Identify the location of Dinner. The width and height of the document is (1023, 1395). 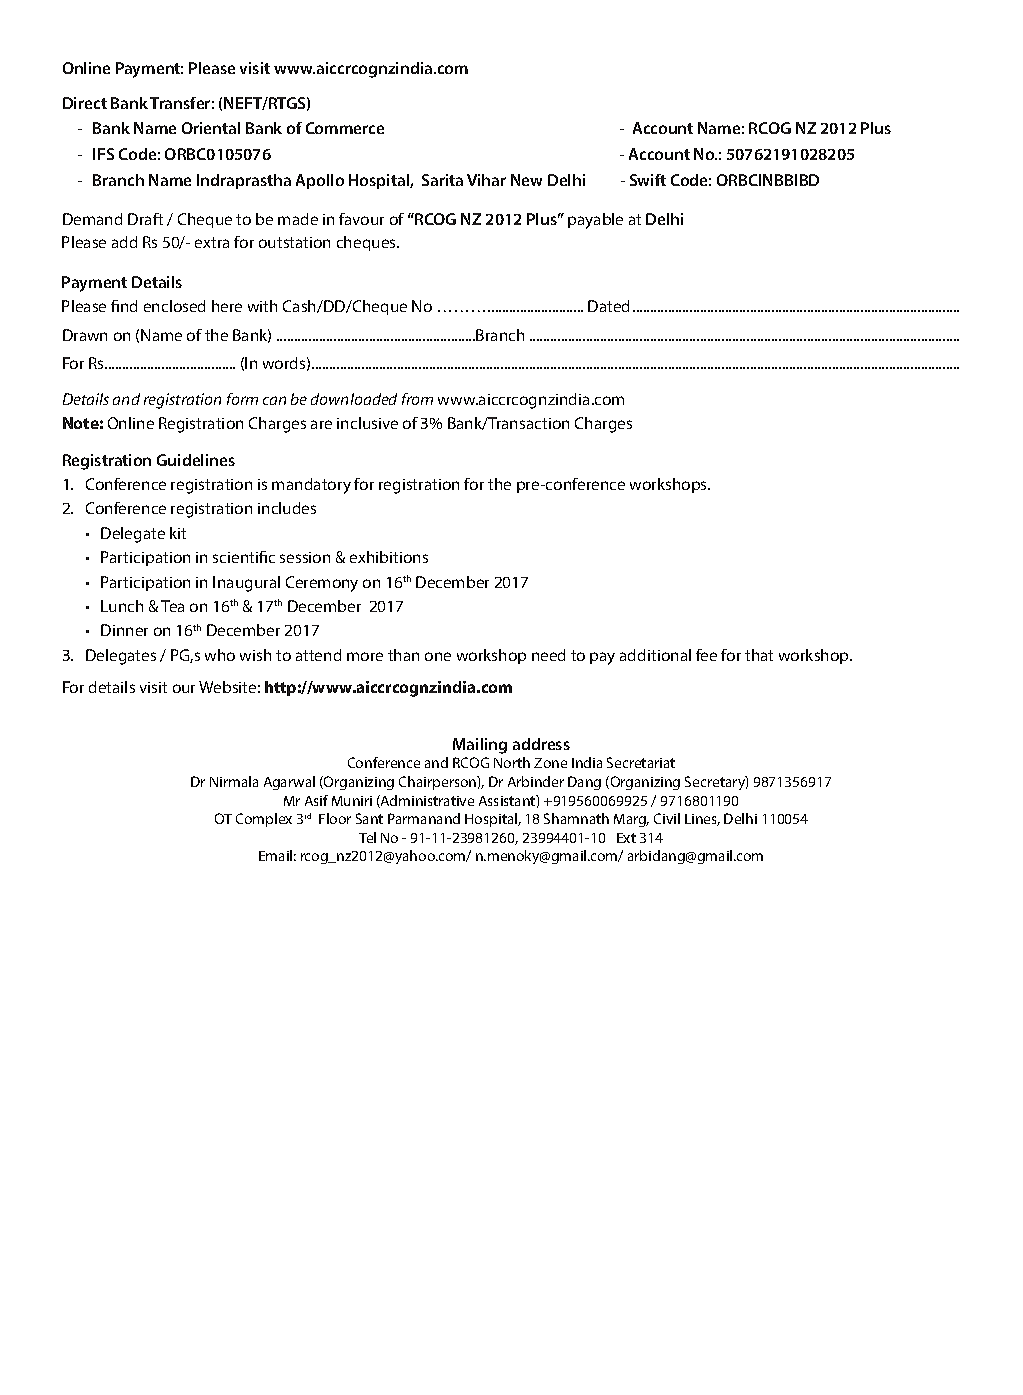
(124, 630).
